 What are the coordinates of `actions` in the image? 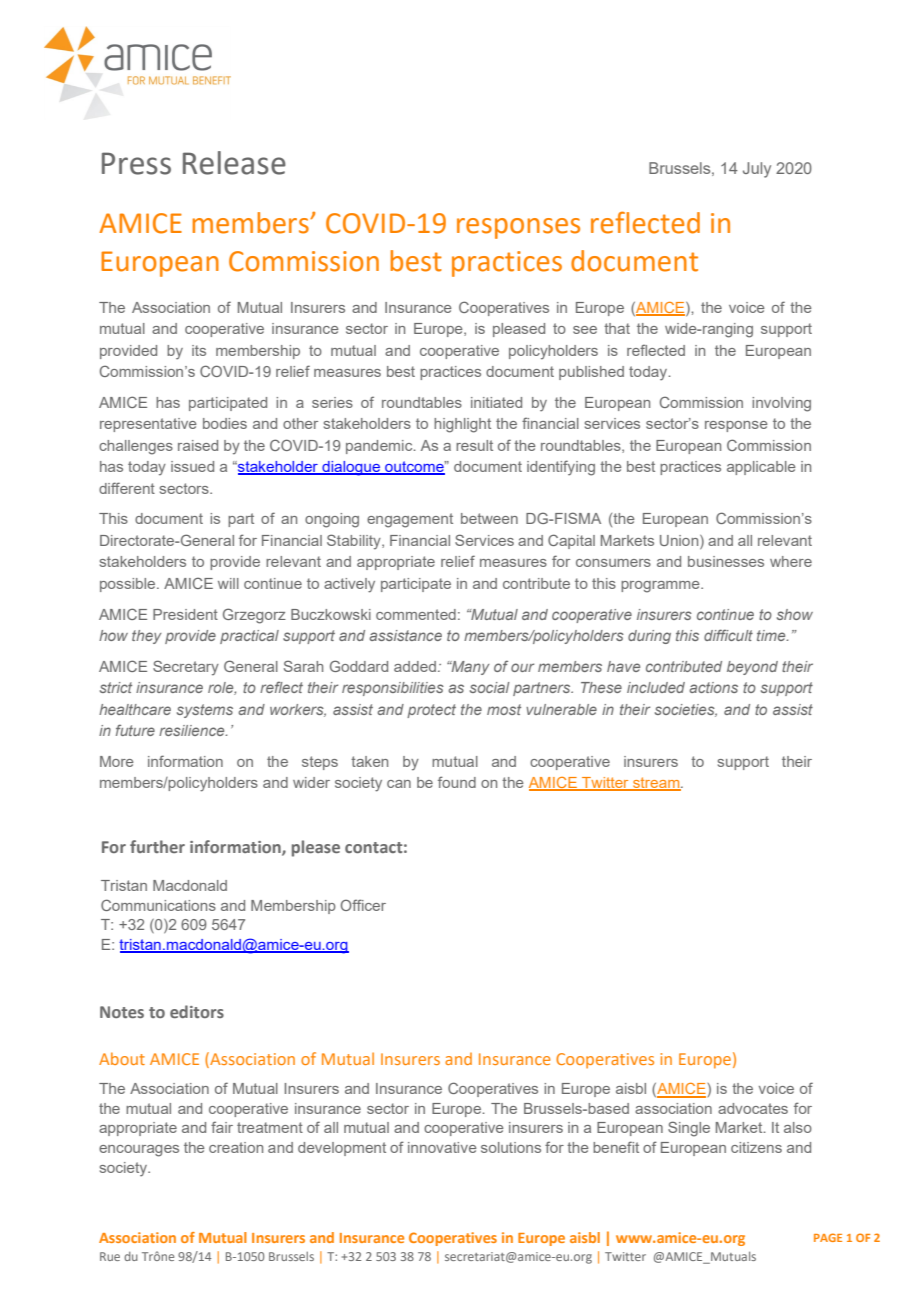 It's located at (713, 687).
